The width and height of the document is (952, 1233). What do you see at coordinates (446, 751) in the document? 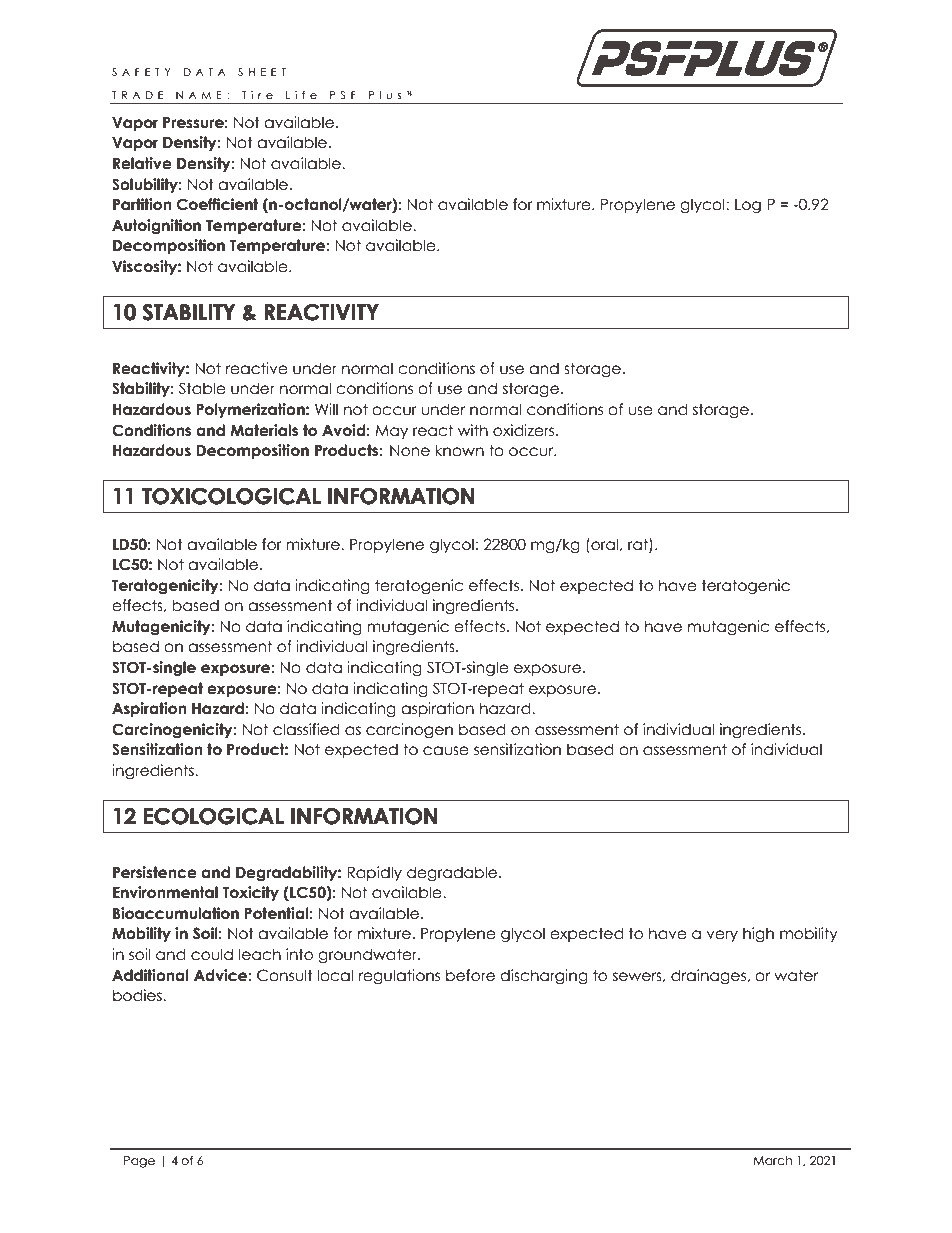
I see `cause` at bounding box center [446, 751].
